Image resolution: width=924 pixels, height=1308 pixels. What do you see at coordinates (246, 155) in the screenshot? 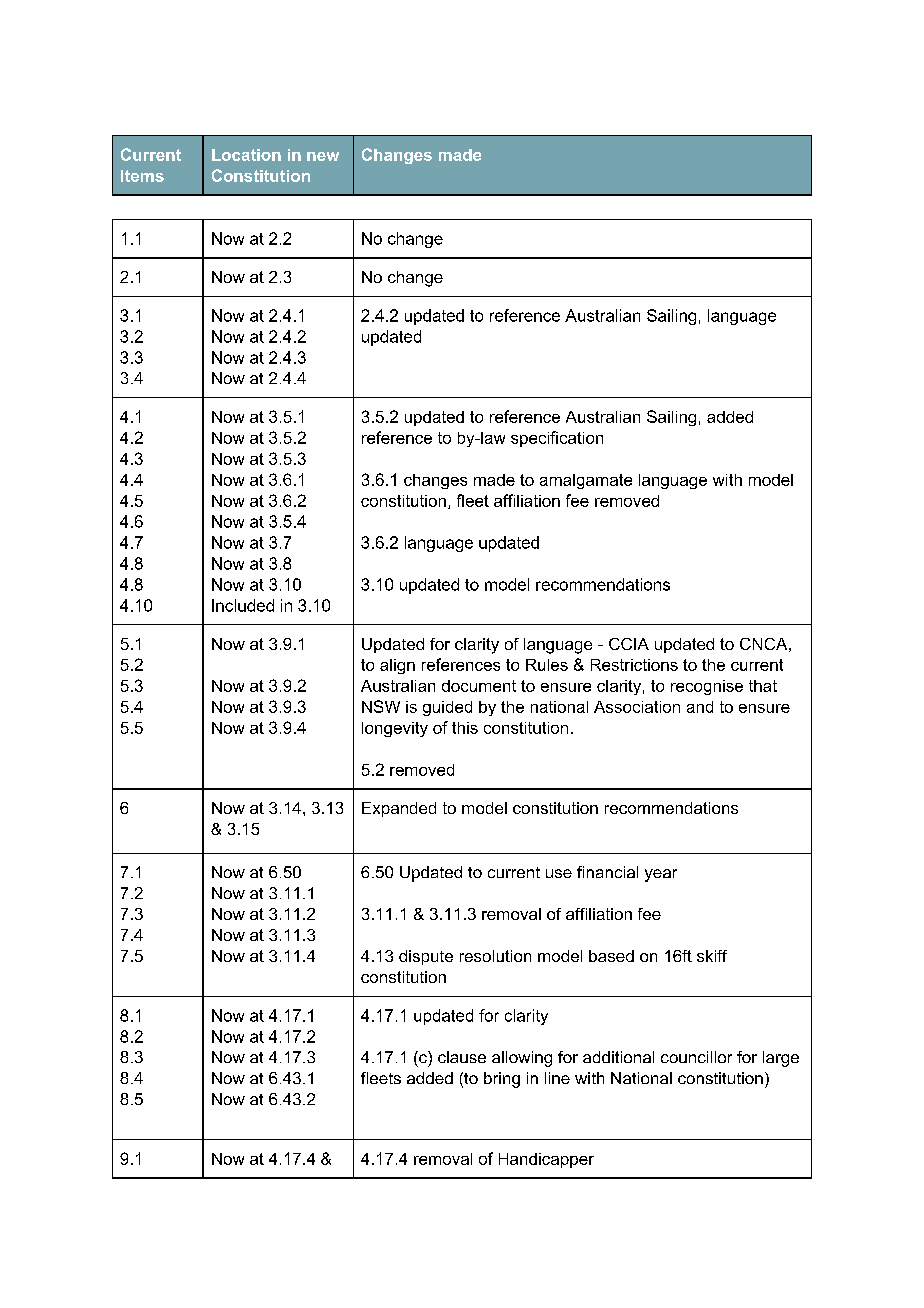
I see `Location` at bounding box center [246, 155].
